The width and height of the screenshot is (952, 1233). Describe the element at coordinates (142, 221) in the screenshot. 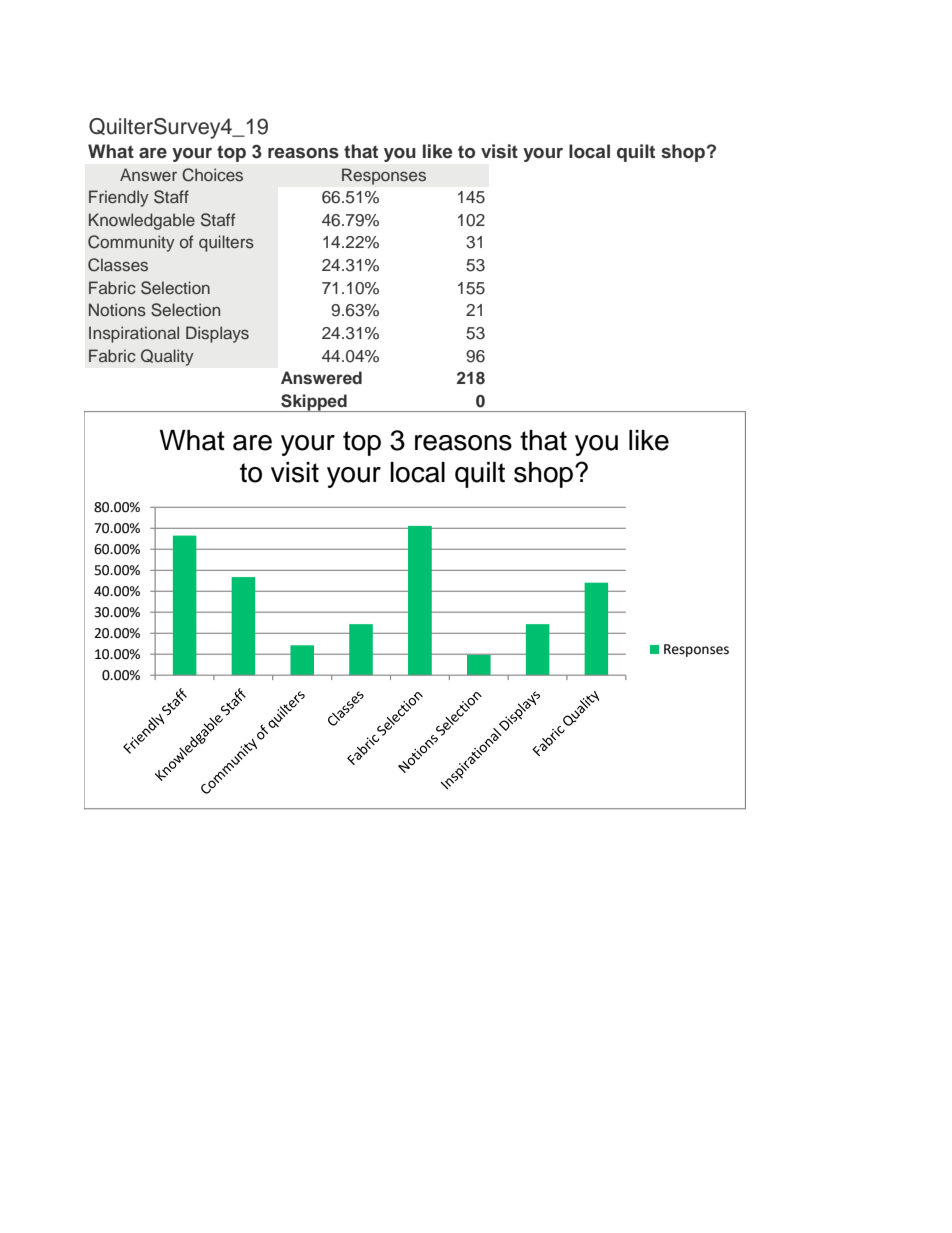

I see `Knowledgable` at that location.
